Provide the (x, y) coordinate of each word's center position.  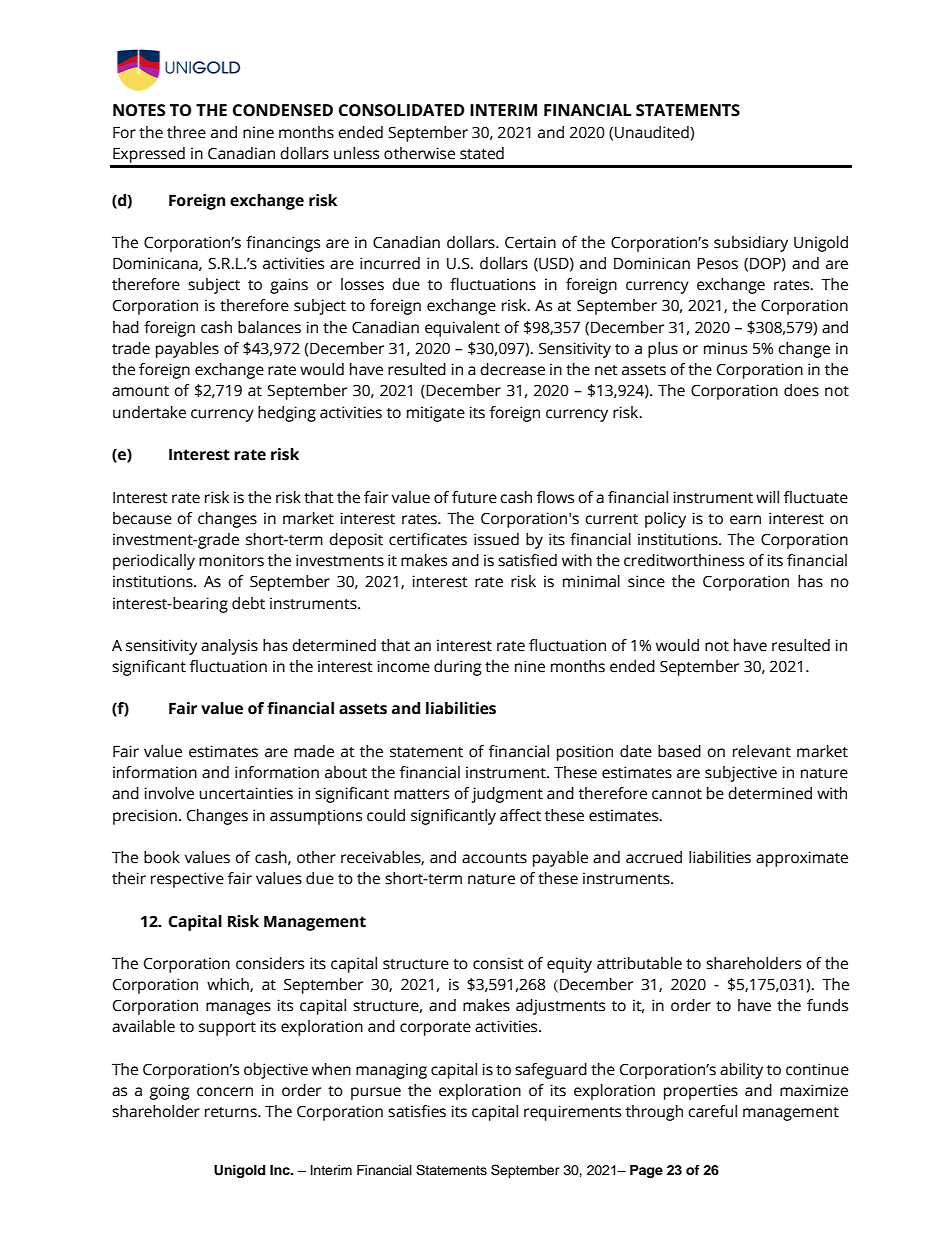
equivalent (462, 329)
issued (496, 539)
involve (169, 793)
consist (498, 963)
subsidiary (751, 244)
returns (232, 1112)
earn (745, 520)
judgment (507, 795)
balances (269, 327)
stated (482, 153)
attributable (639, 963)
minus (725, 348)
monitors (231, 560)
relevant (762, 751)
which (229, 985)
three (186, 132)
